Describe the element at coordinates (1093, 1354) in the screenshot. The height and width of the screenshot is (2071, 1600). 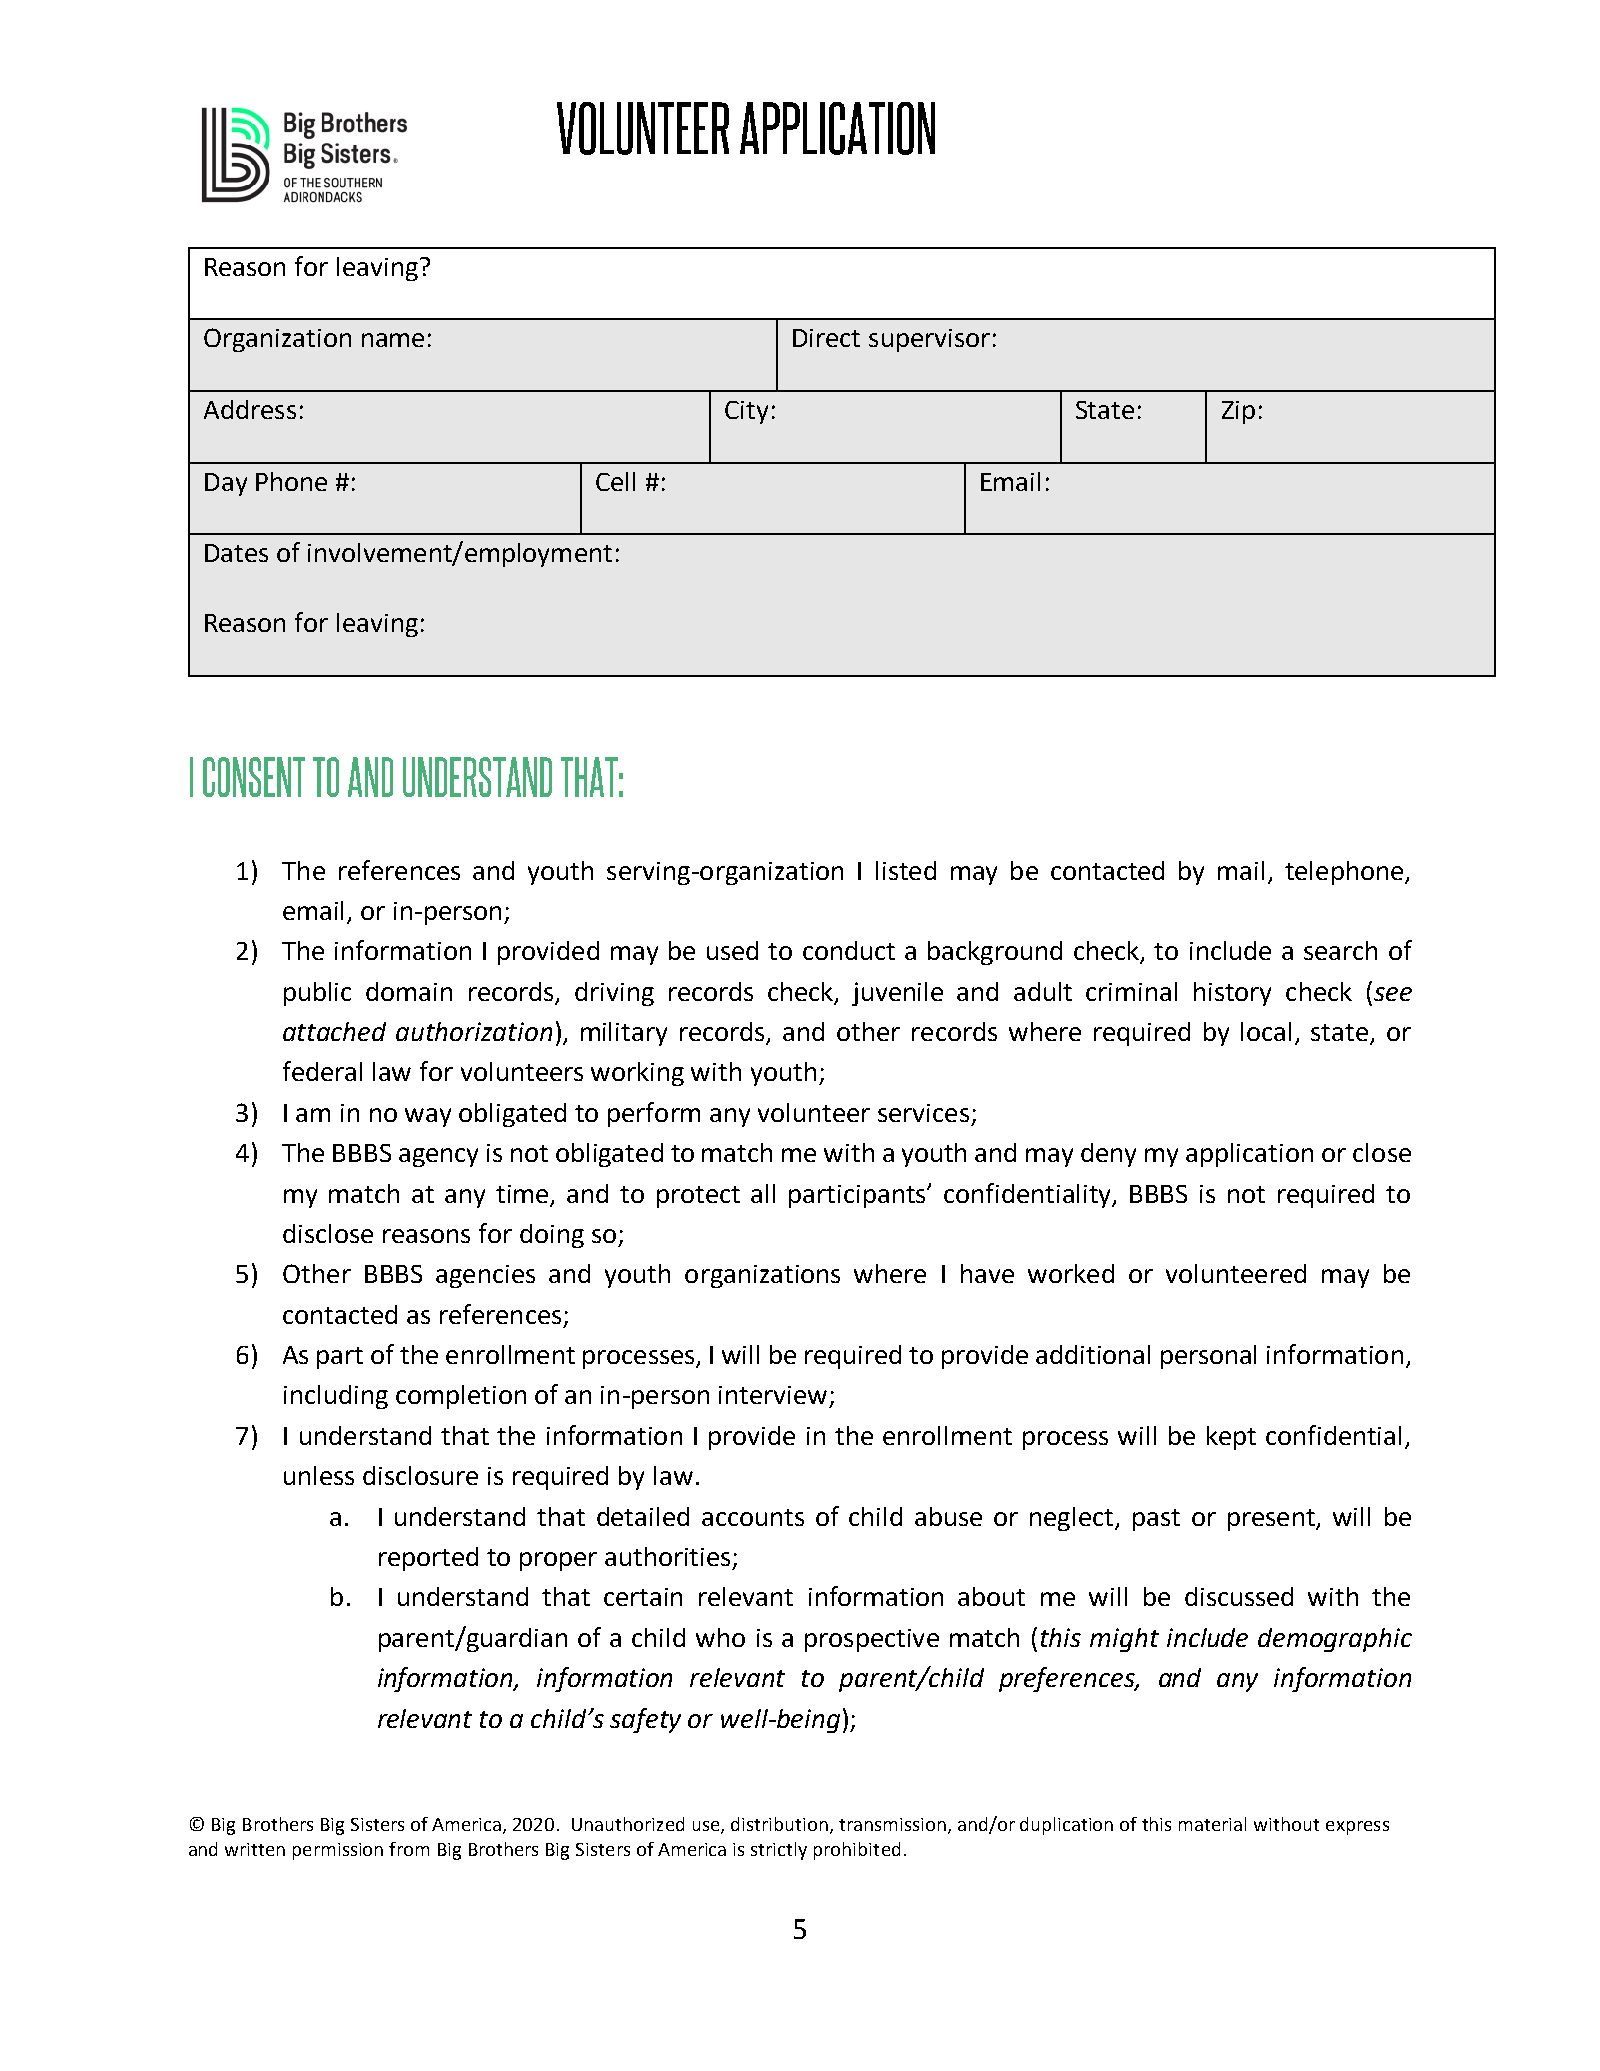
I see `additional` at that location.
